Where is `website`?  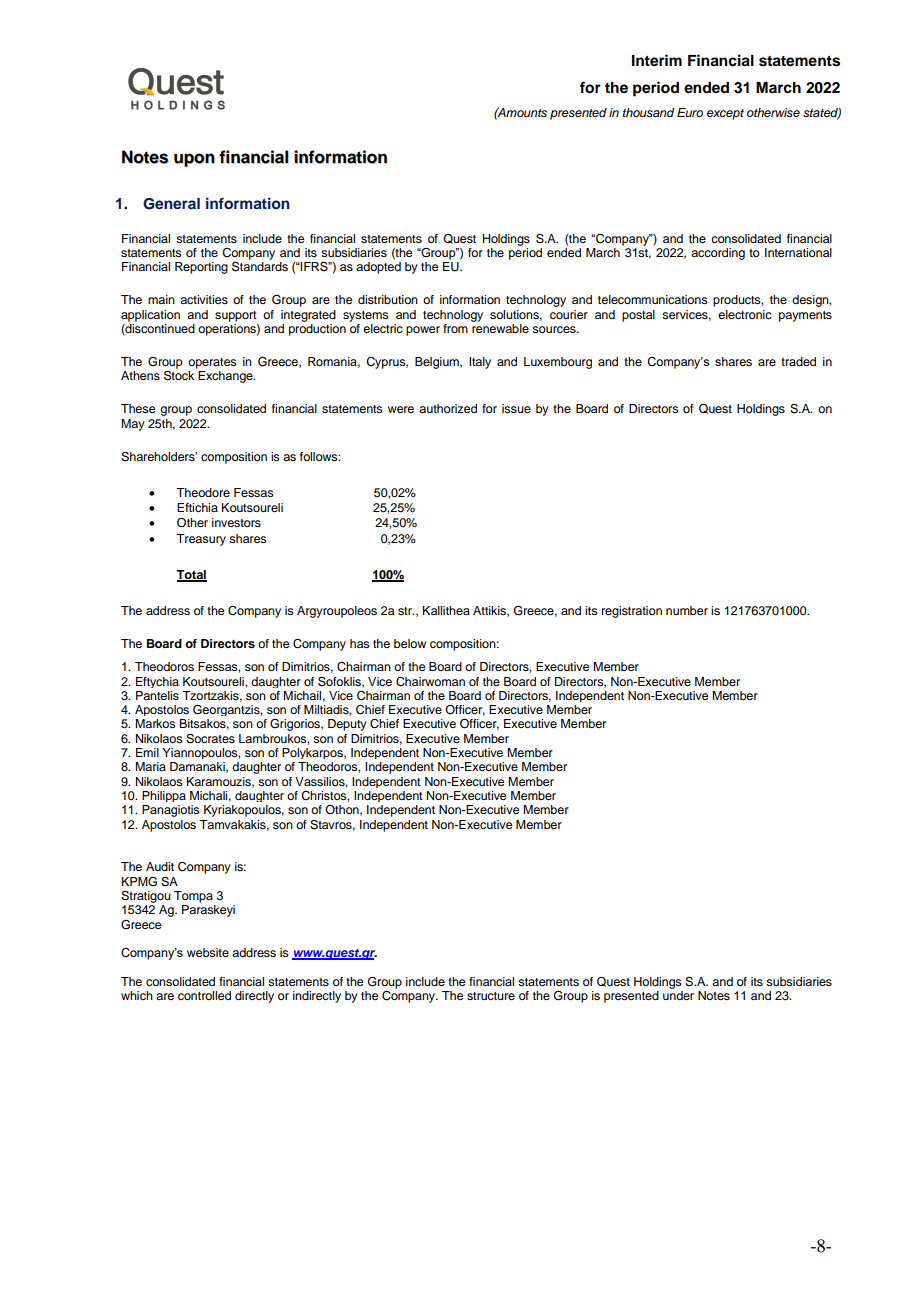
website is located at coordinates (208, 952).
